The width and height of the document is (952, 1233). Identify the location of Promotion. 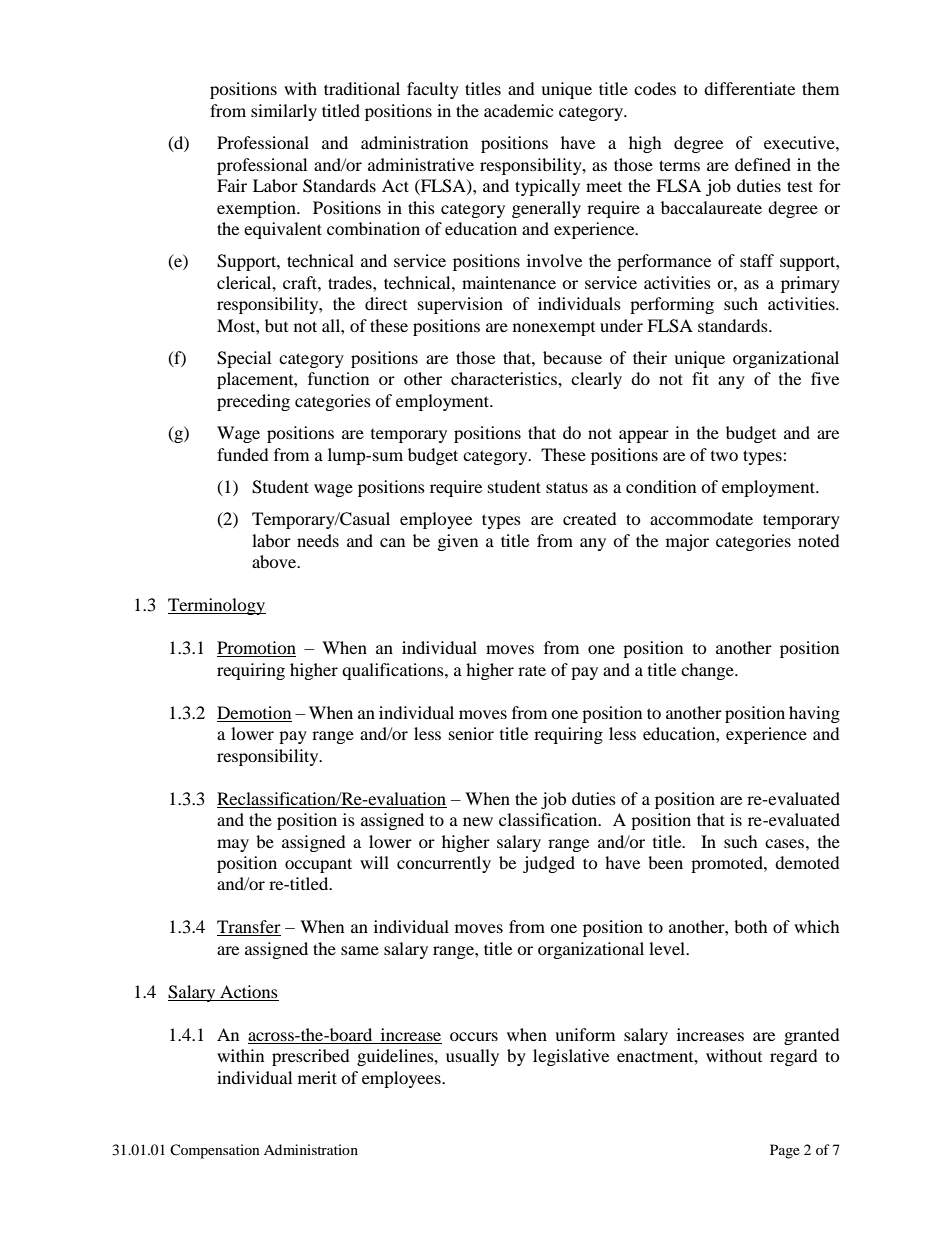
(256, 649).
